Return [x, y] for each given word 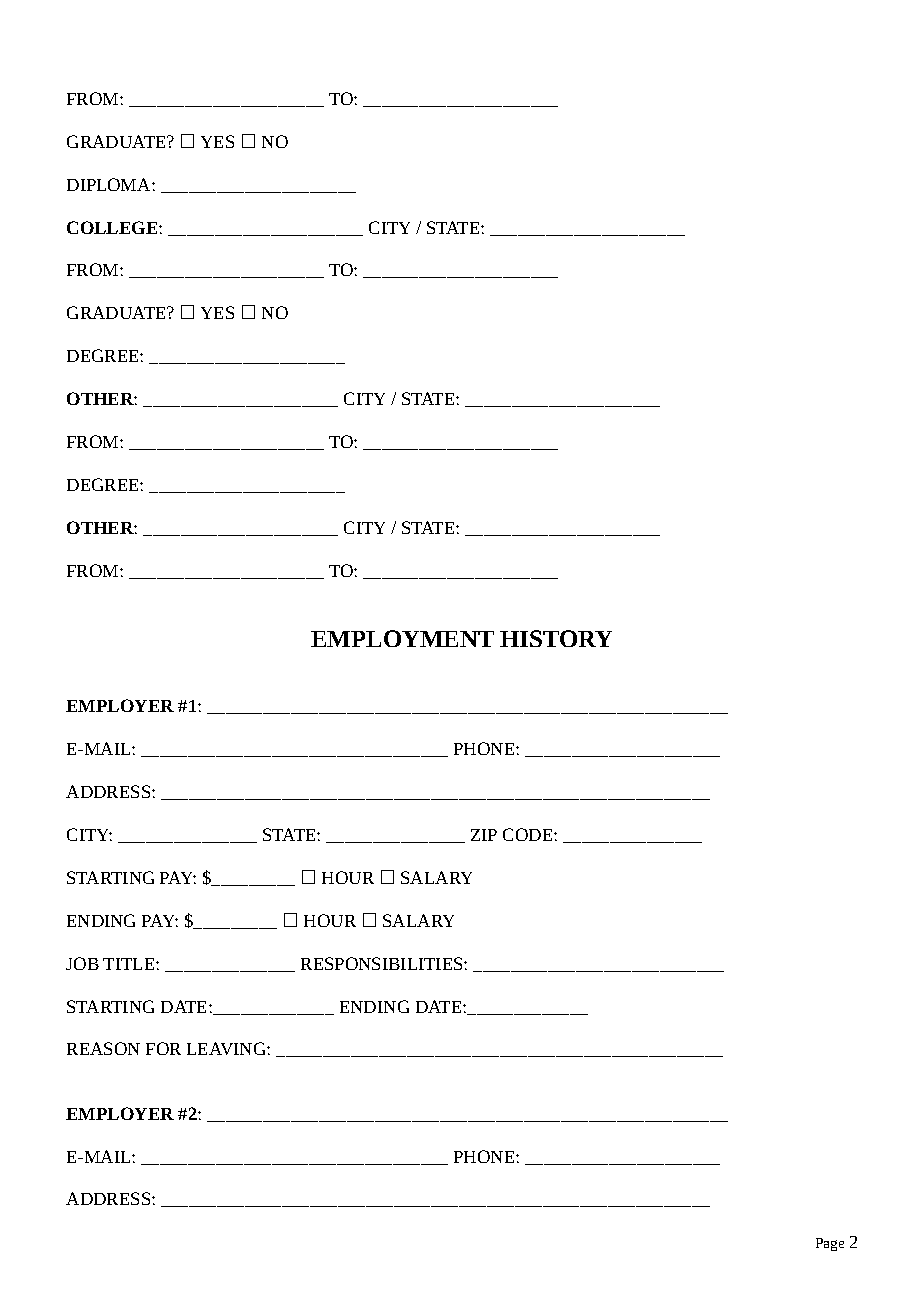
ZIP [484, 835]
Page [830, 1244]
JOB [82, 963]
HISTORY [556, 638]
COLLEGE [113, 227]
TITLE [130, 964]
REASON [103, 1048]
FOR [163, 1048]
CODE [529, 834]
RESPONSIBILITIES [383, 963]
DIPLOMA [110, 184]
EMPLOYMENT [402, 638]
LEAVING [227, 1048]
